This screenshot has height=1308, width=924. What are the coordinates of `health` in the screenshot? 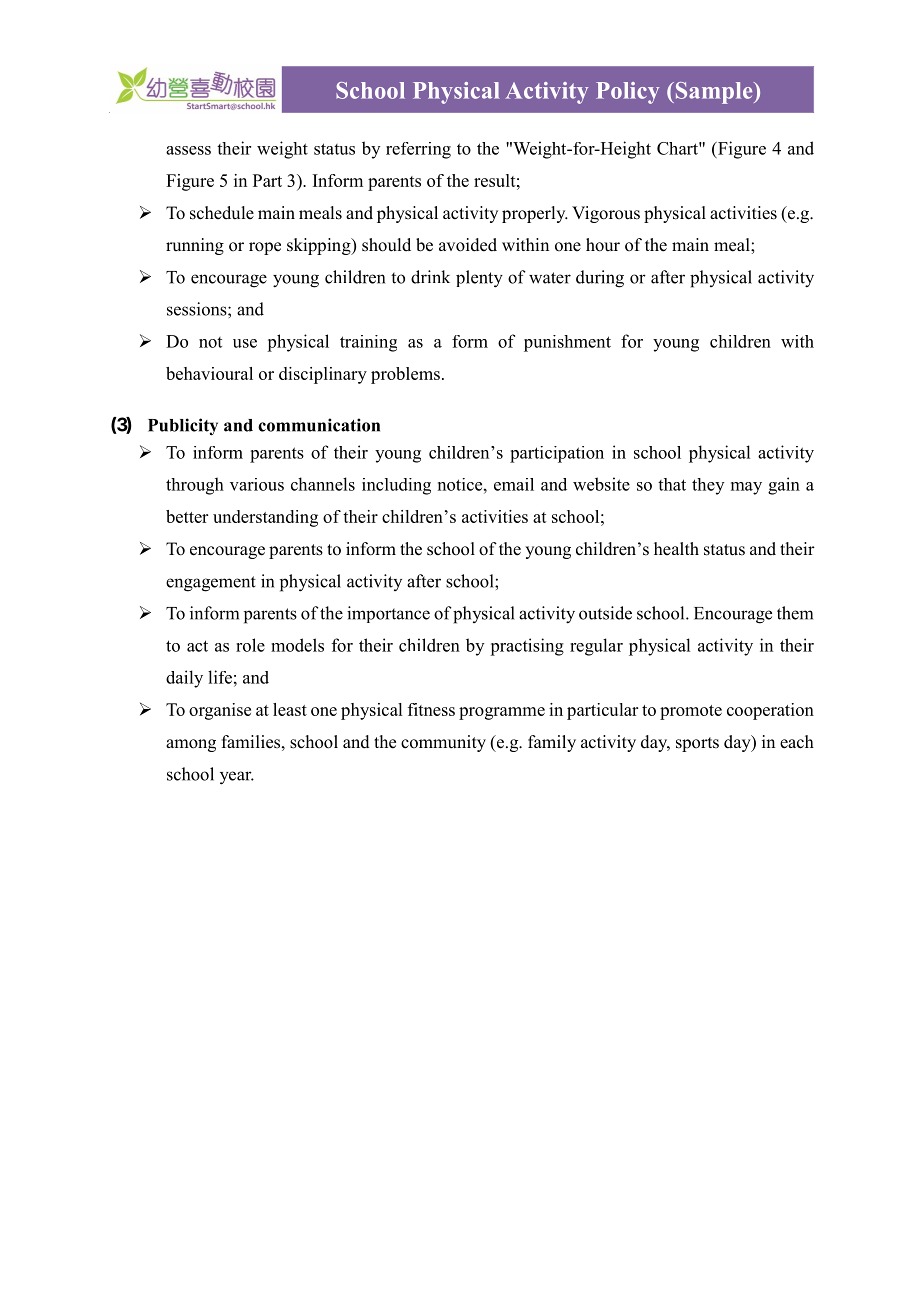 It's located at (676, 549).
